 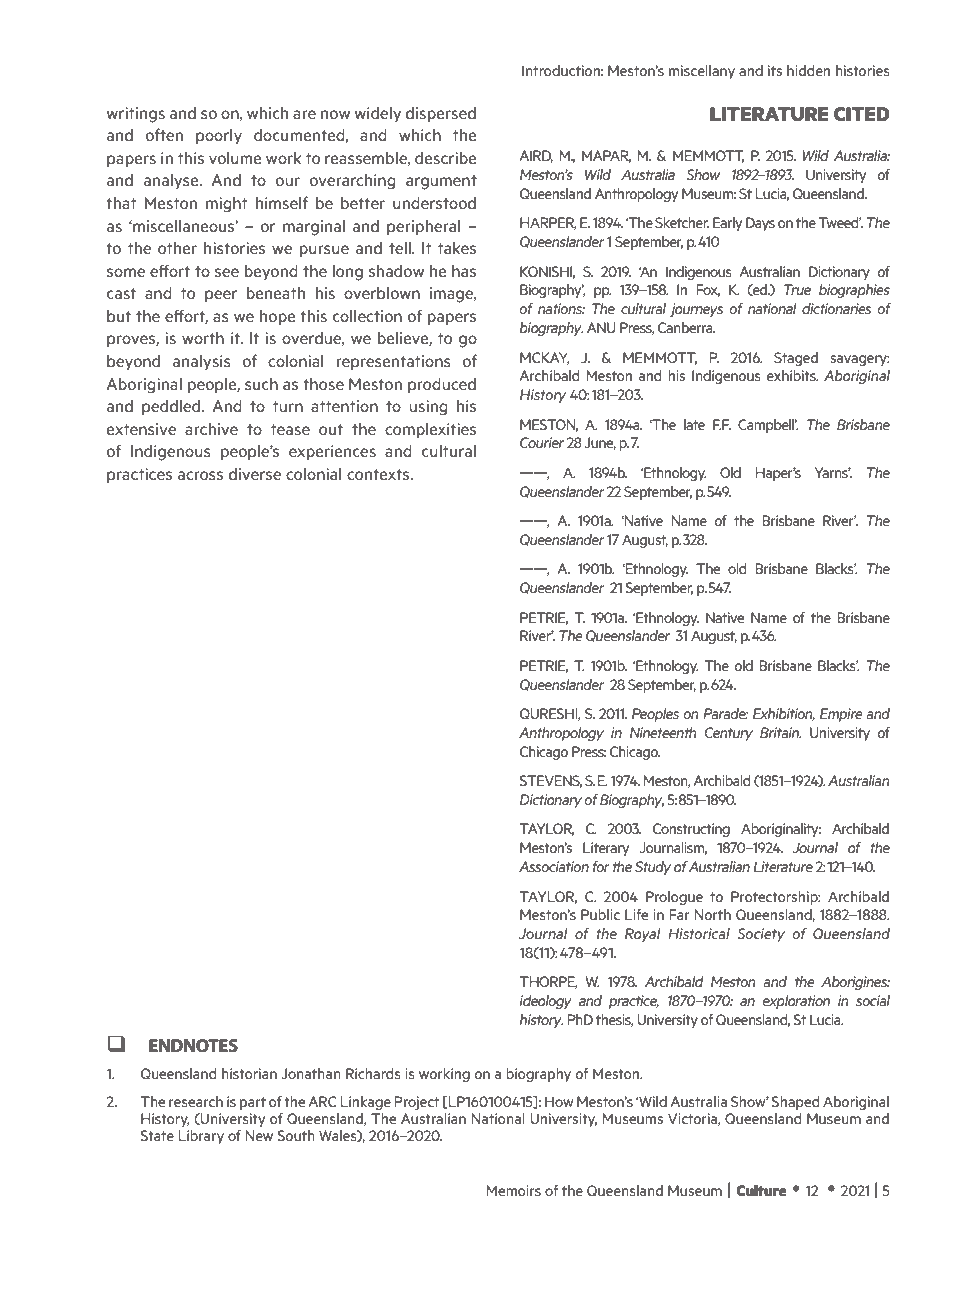 What do you see at coordinates (513, 1190) in the document?
I see `Memoirs` at bounding box center [513, 1190].
